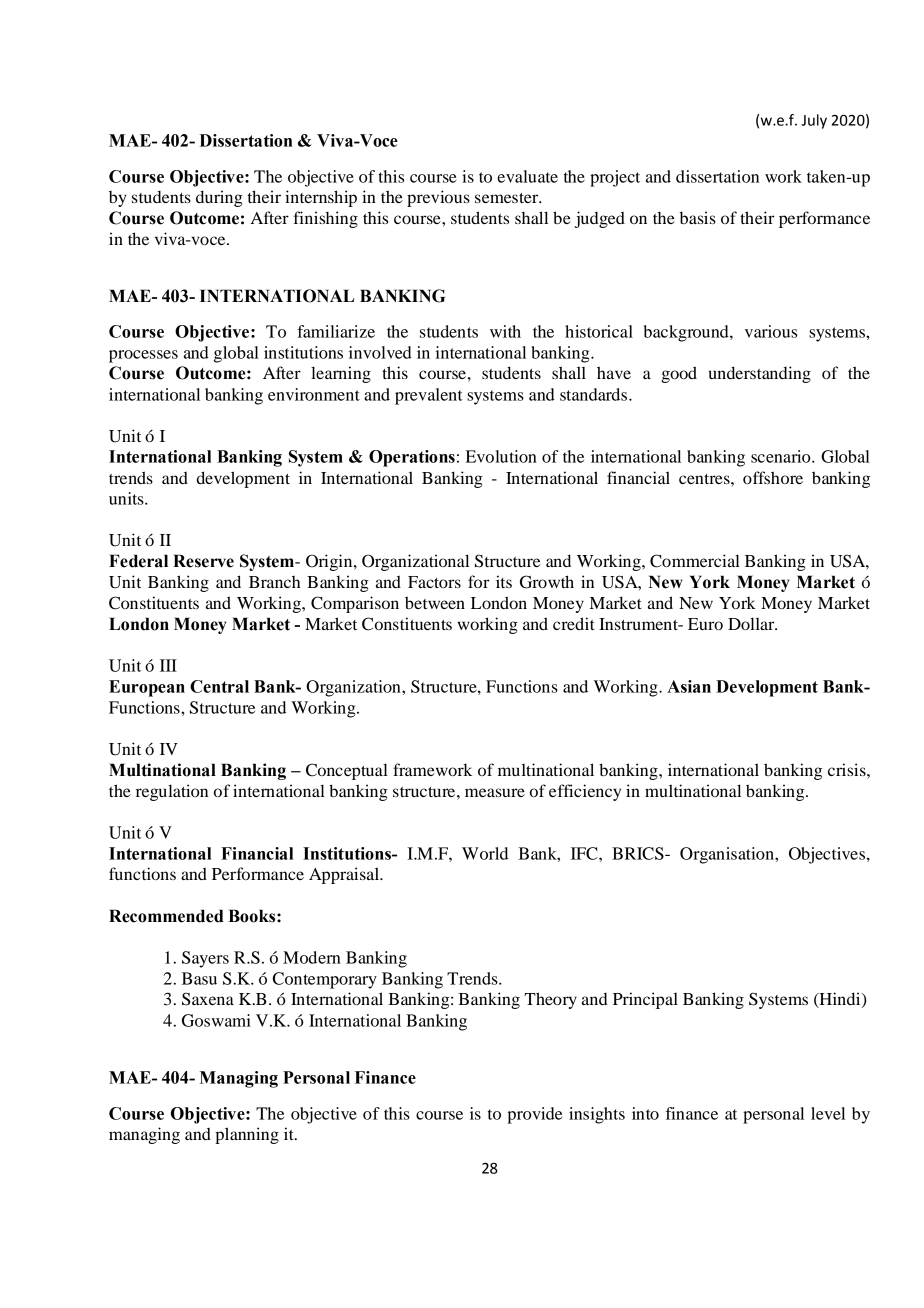 The image size is (924, 1308). Describe the element at coordinates (219, 198) in the screenshot. I see `during` at that location.
